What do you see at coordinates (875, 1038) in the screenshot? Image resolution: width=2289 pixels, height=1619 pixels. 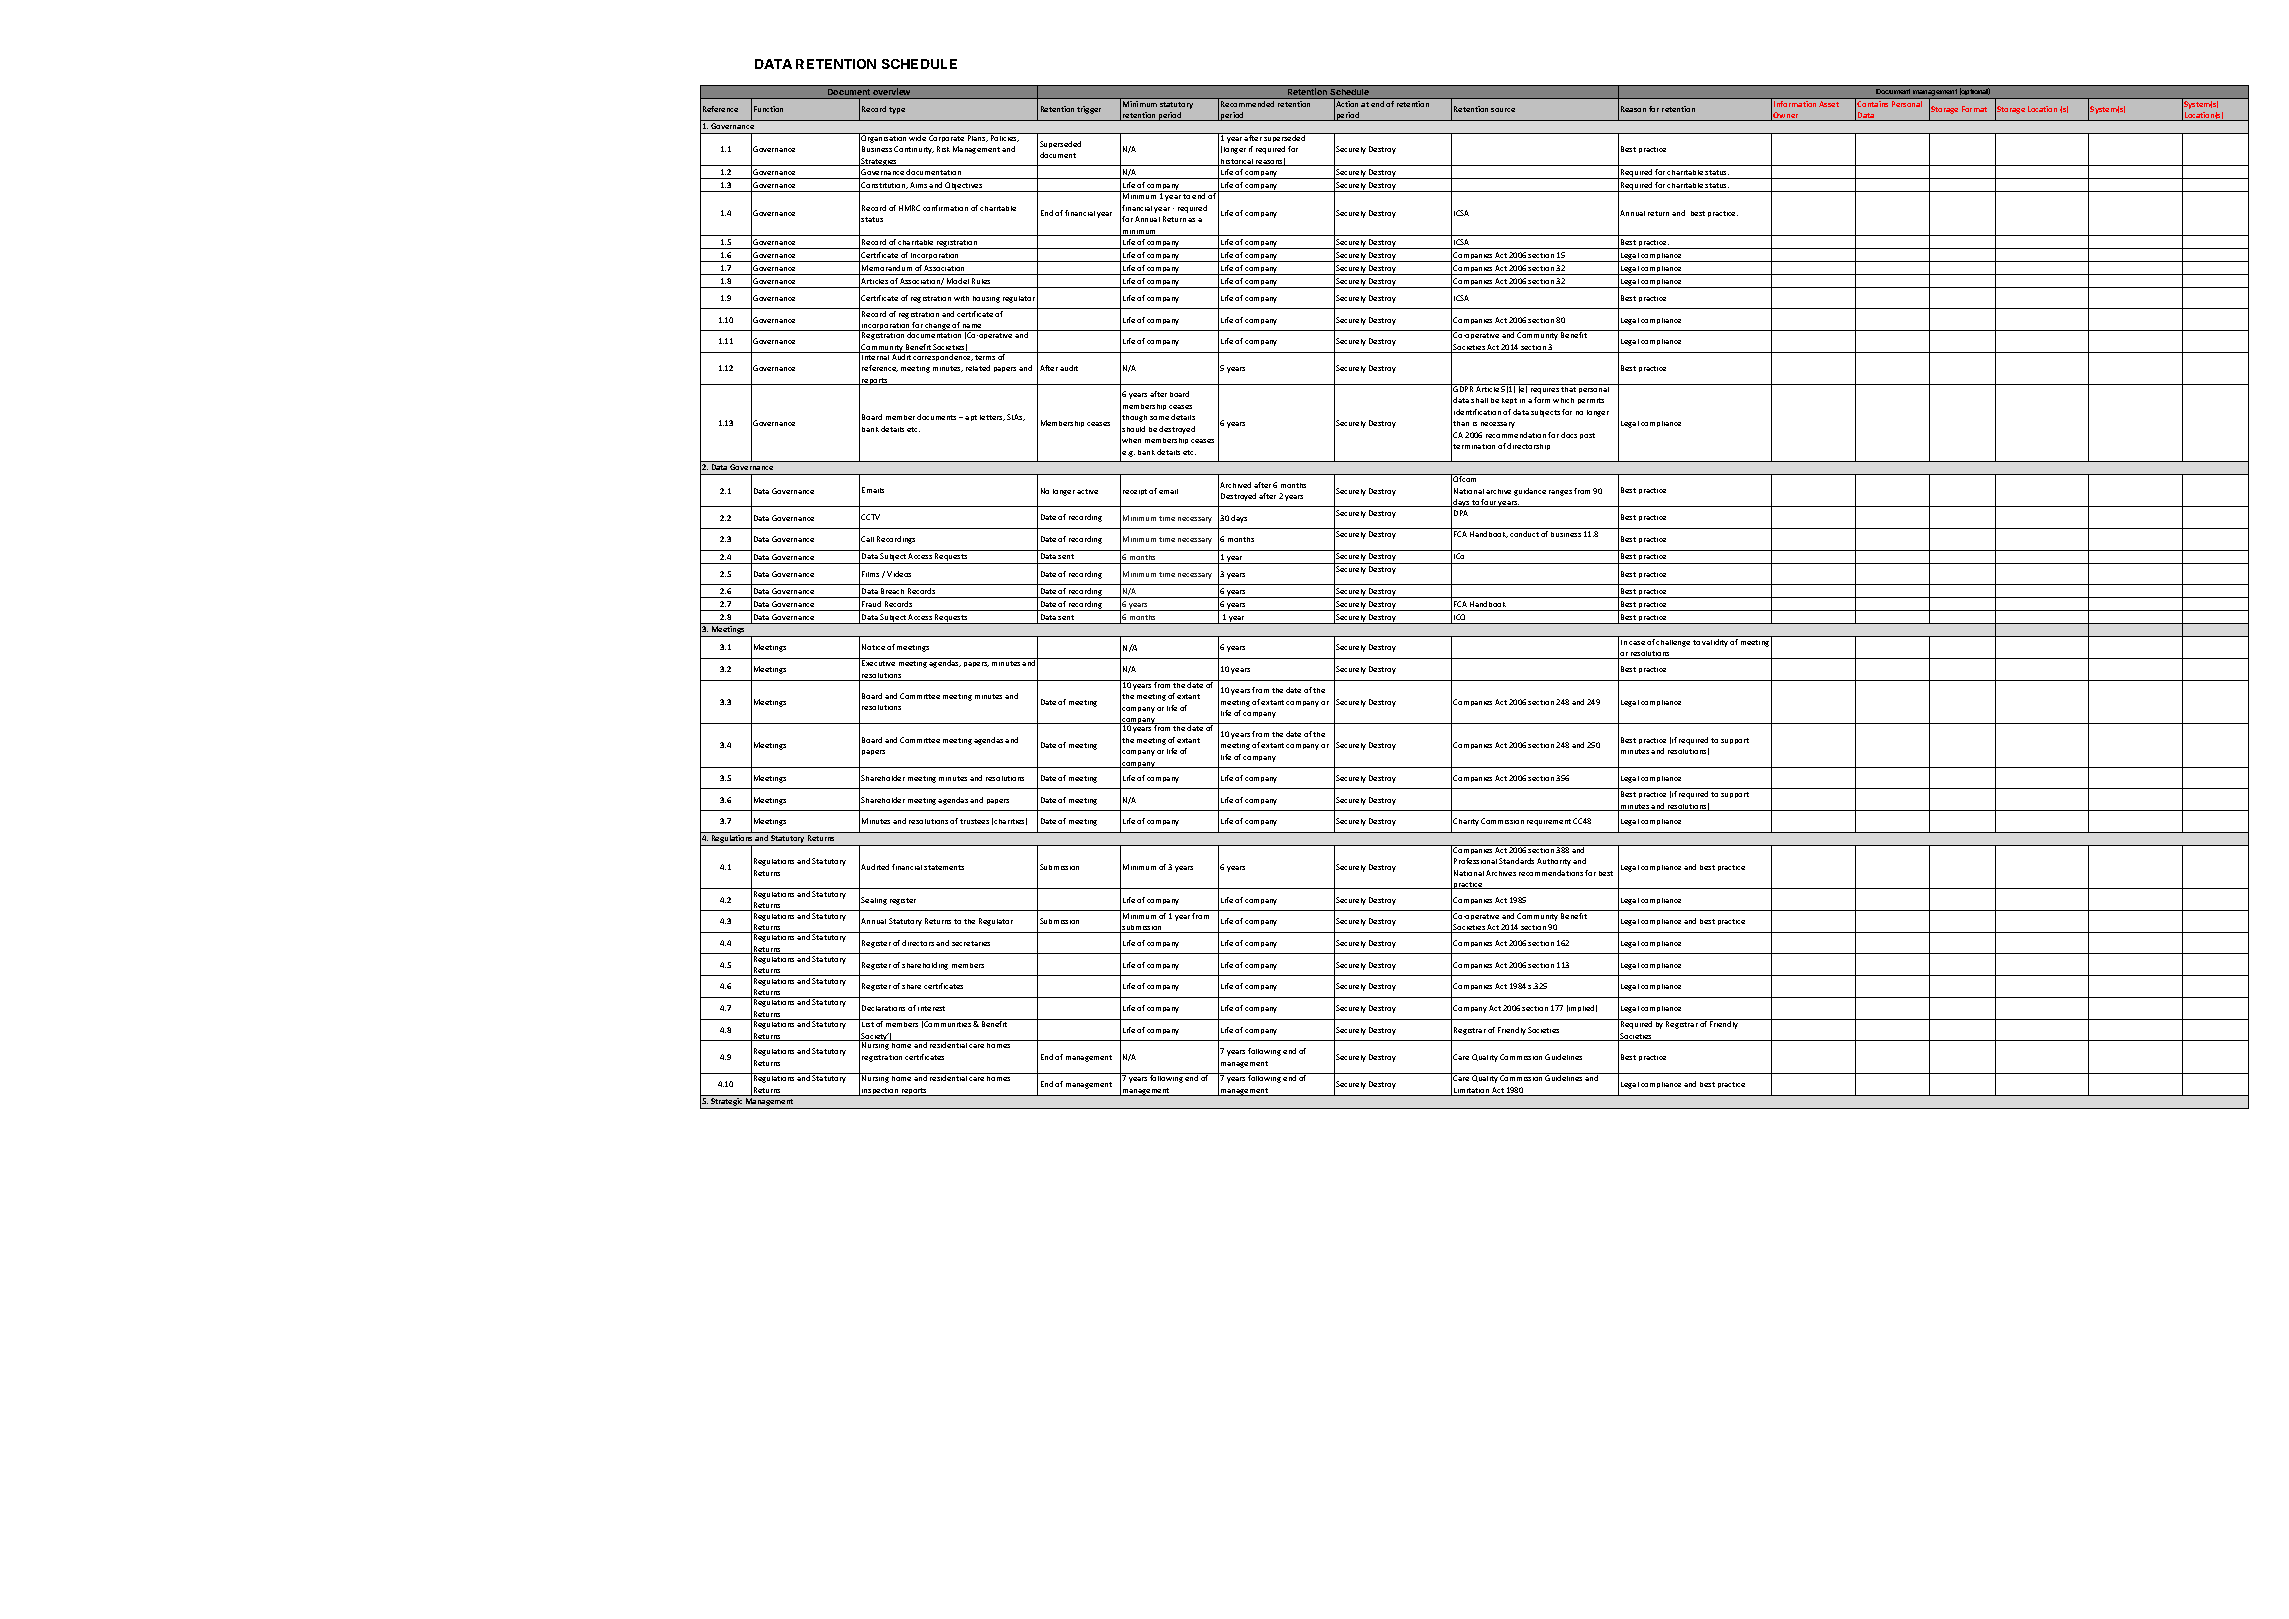 I see `Society` at bounding box center [875, 1038].
